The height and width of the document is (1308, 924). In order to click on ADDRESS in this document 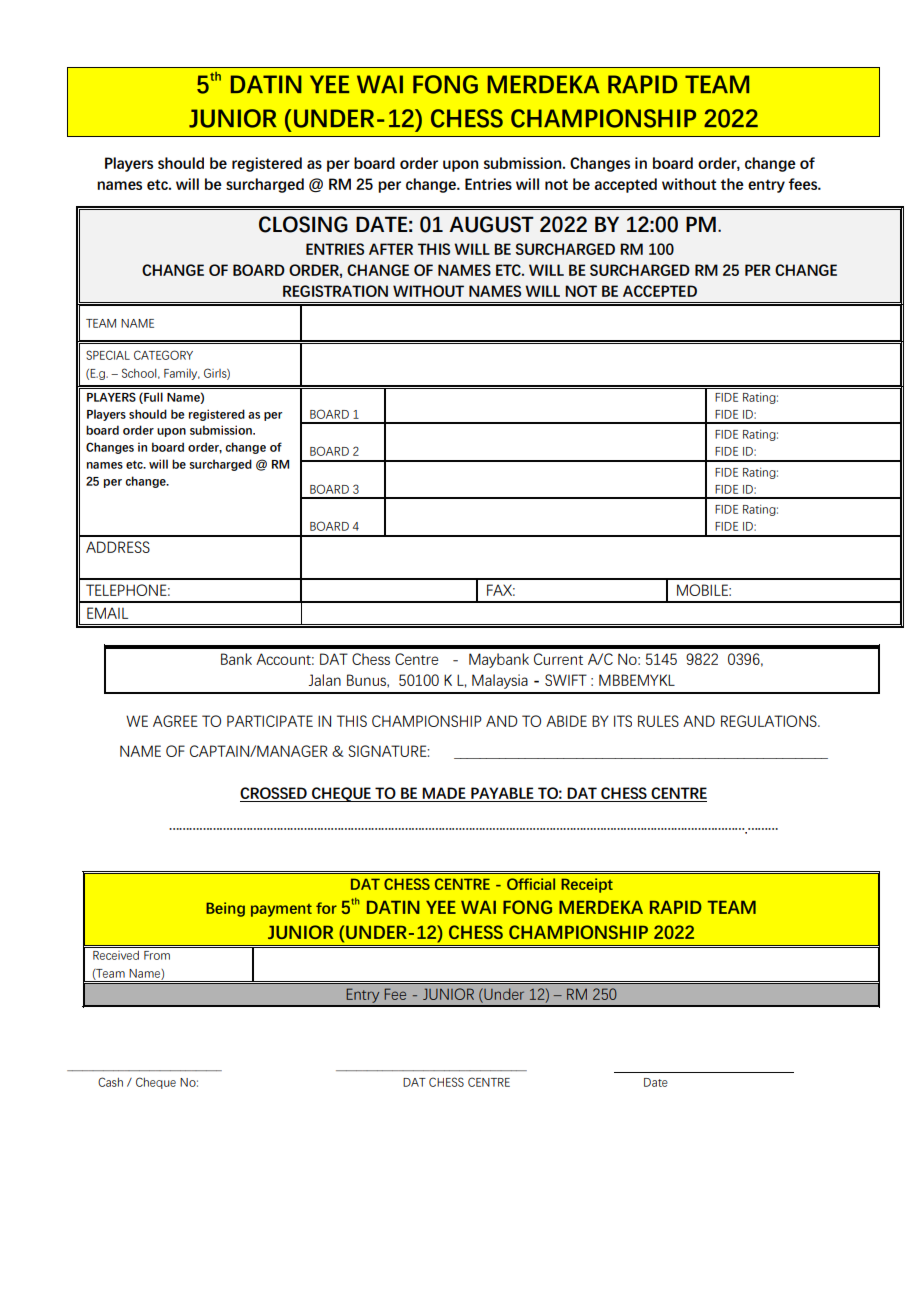, I will do `click(118, 547)`.
